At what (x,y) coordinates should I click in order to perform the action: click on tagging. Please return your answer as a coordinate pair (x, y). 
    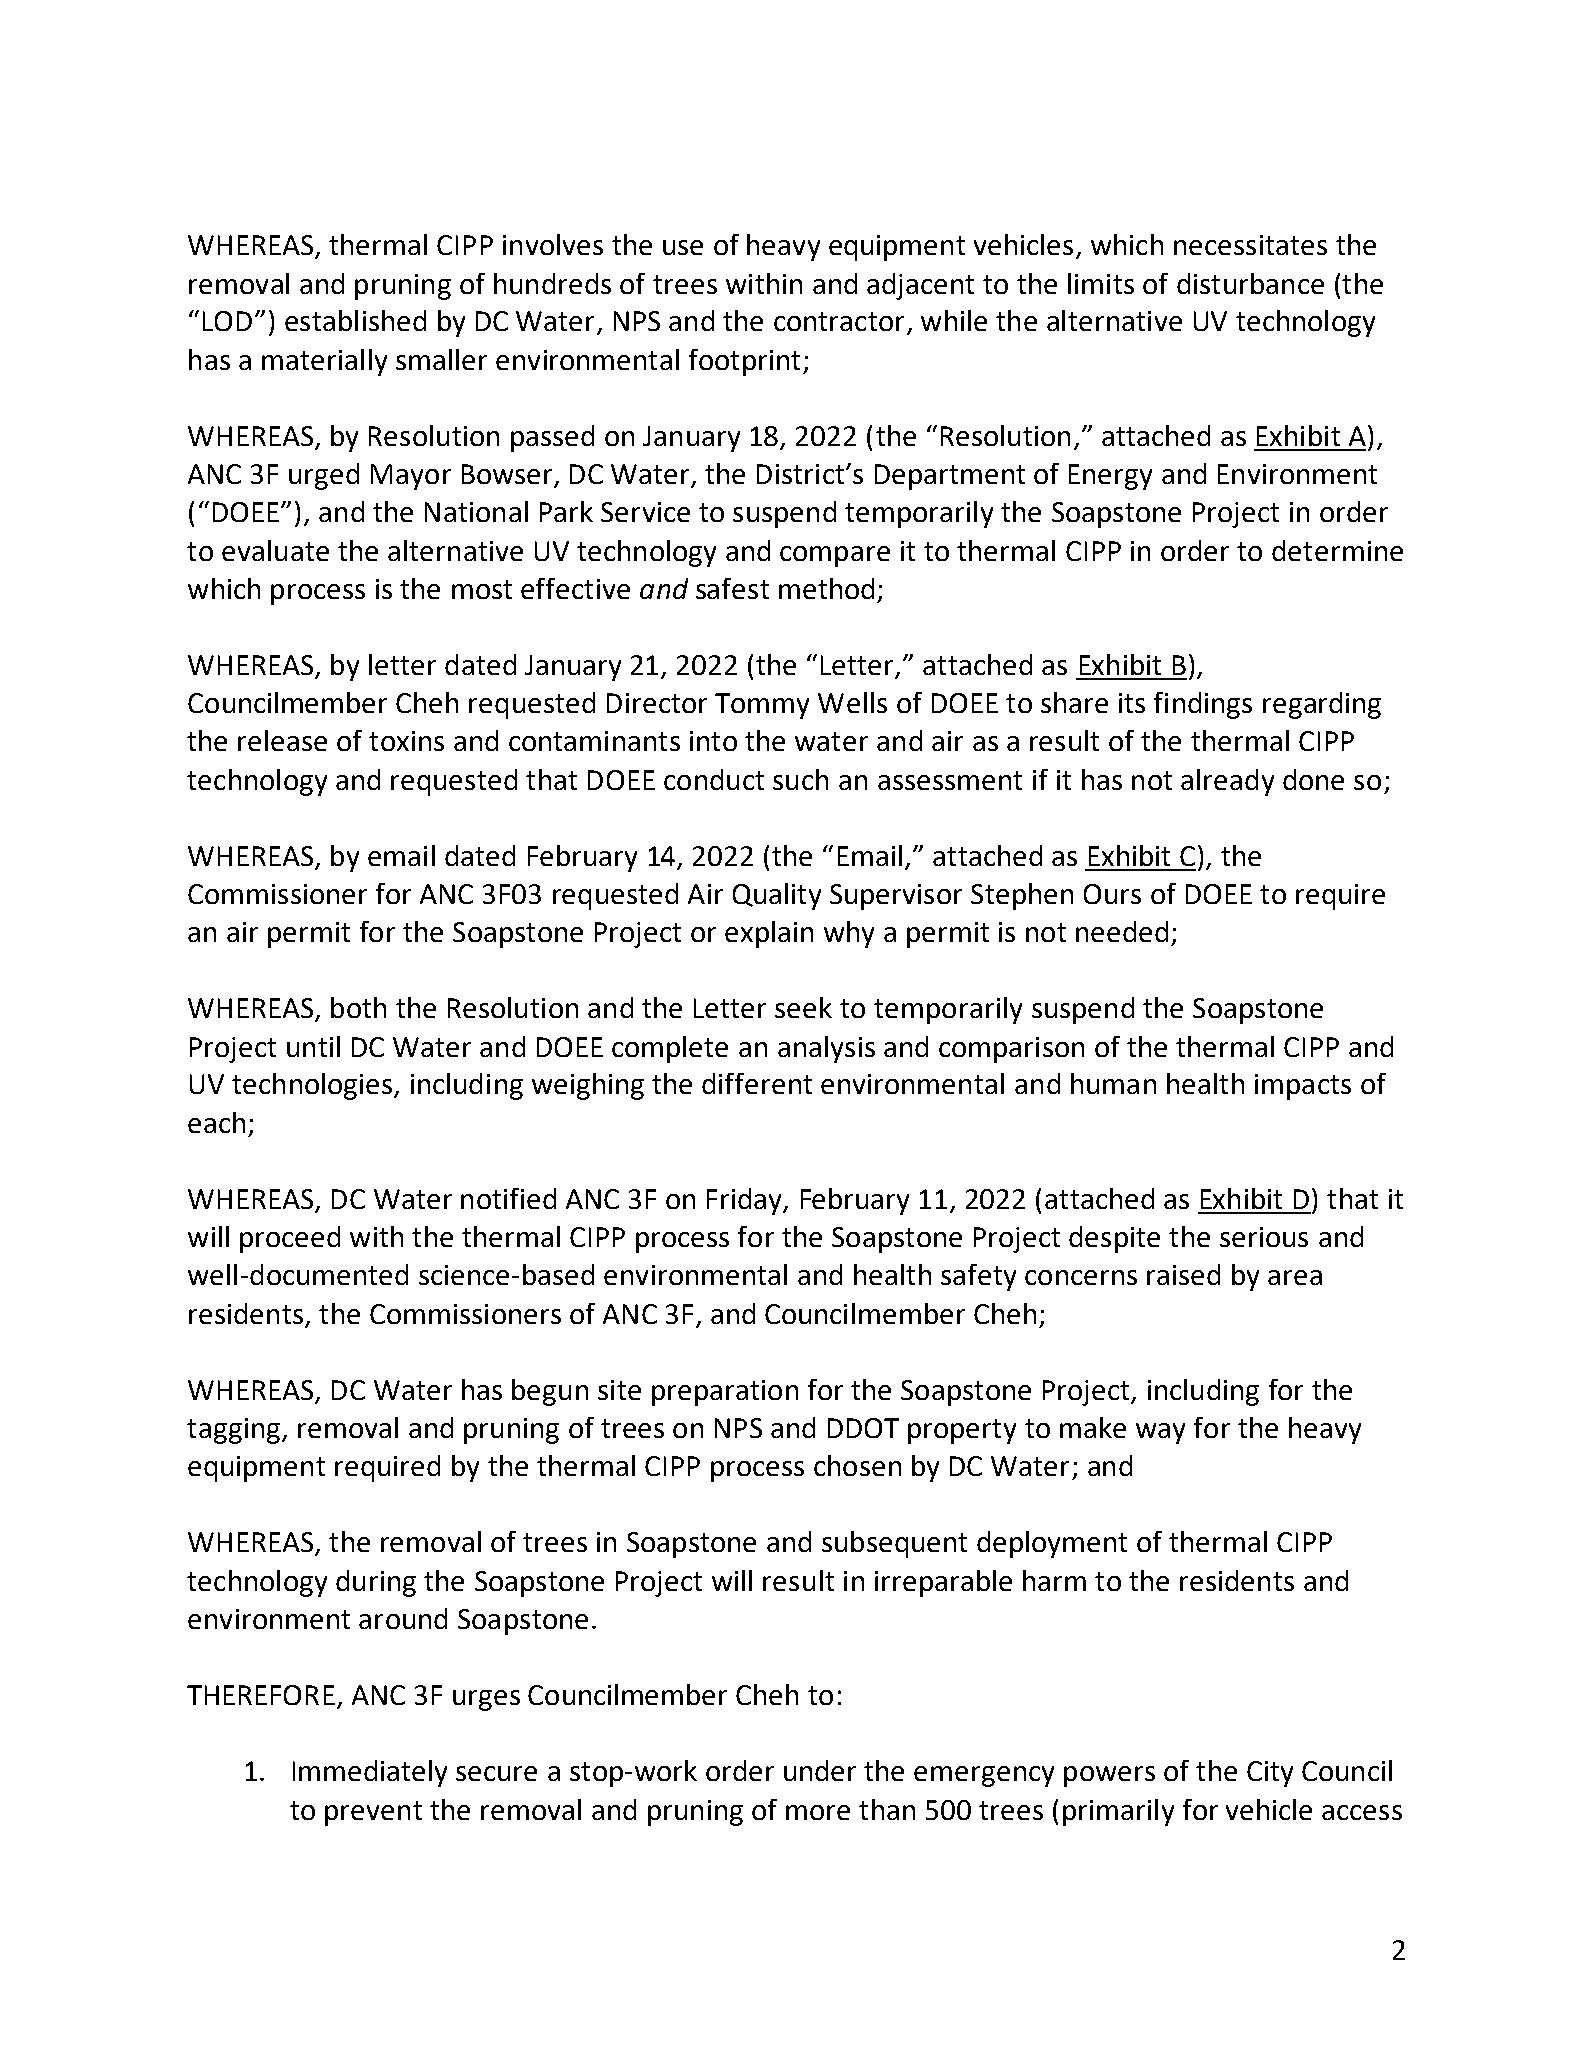
    Looking at the image, I should click on (233, 1431).
